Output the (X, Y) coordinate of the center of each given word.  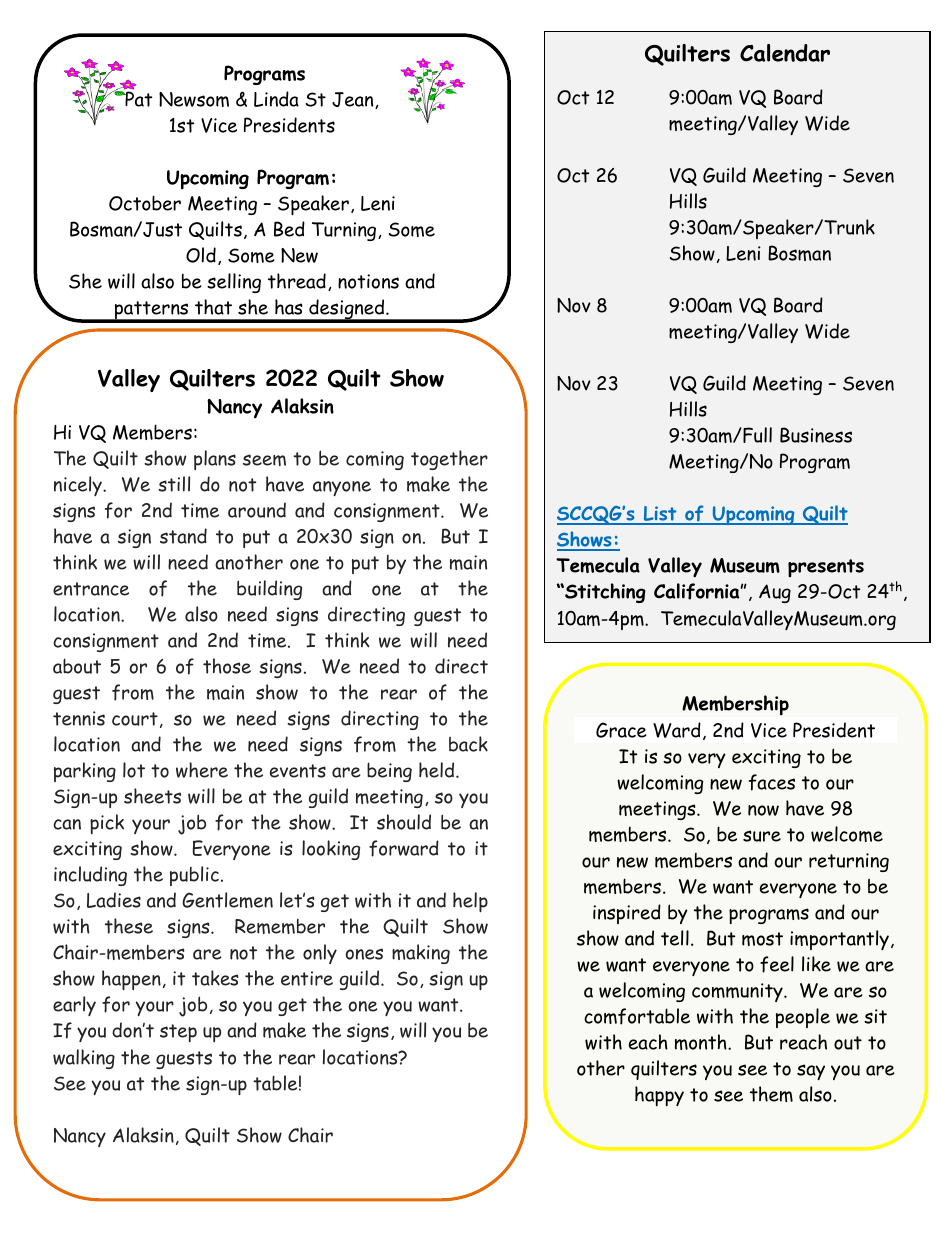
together (449, 460)
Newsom (194, 99)
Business (816, 435)
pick (107, 824)
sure (762, 836)
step (178, 1033)
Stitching (604, 593)
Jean (354, 100)
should (404, 822)
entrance (91, 589)
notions (368, 281)
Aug (775, 593)
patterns (152, 311)
